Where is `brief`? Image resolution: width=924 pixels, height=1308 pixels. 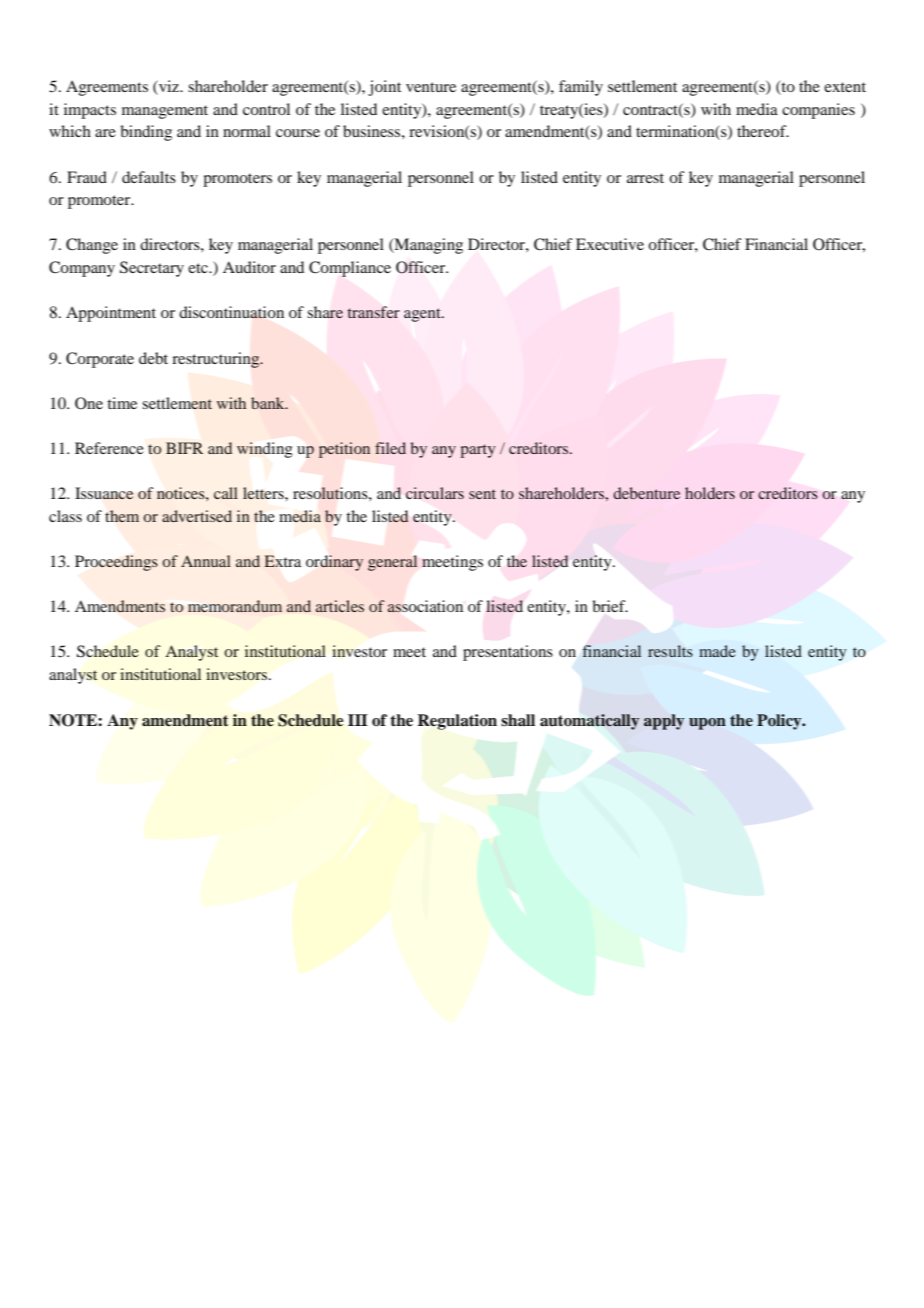
brief is located at coordinates (610, 606).
